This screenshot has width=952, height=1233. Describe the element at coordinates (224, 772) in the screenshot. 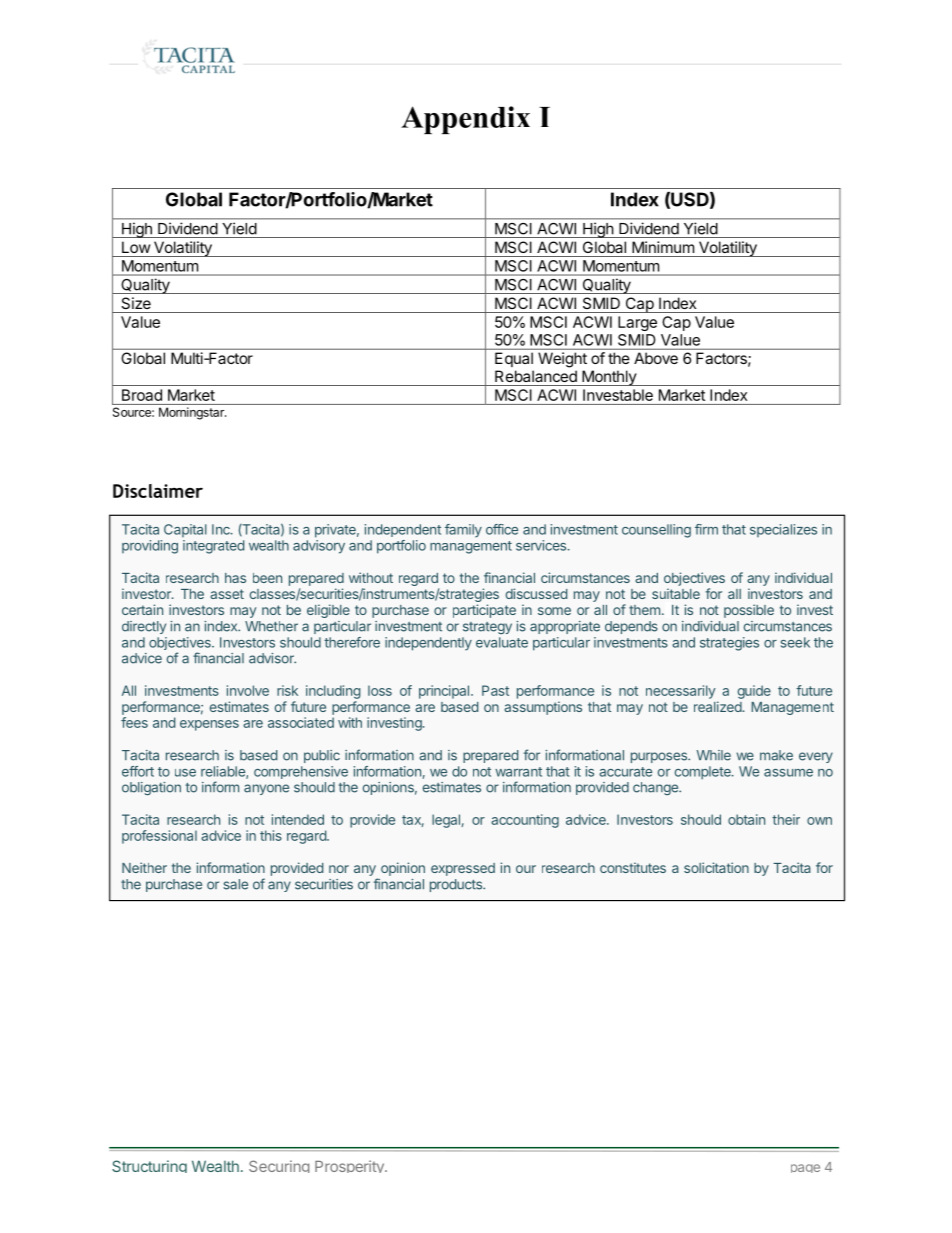

I see `reliable` at that location.
